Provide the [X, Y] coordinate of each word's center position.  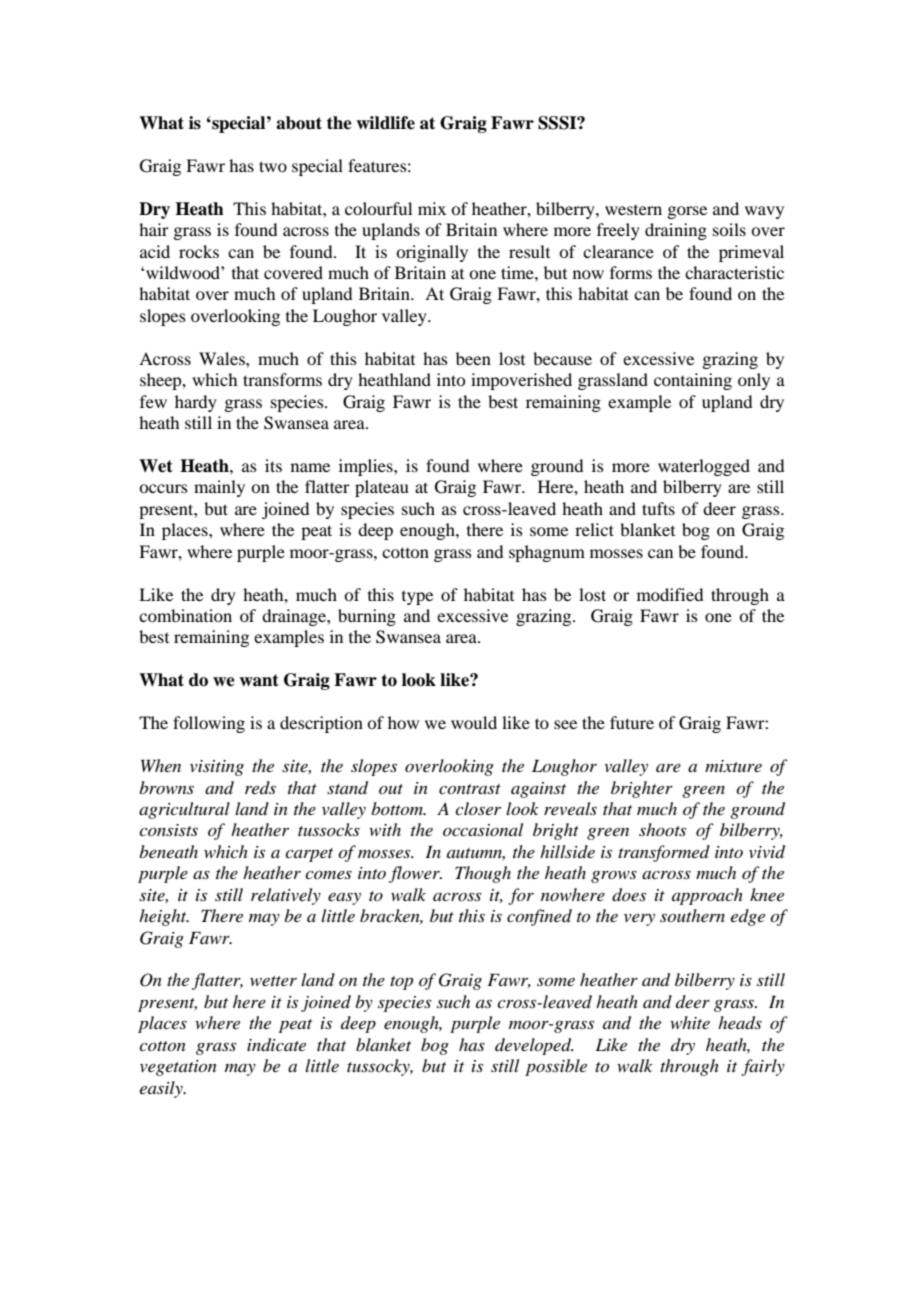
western [633, 210]
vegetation [178, 1068]
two [273, 166]
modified [670, 594]
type [417, 598]
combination [185, 615]
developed [534, 1046]
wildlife [385, 123]
